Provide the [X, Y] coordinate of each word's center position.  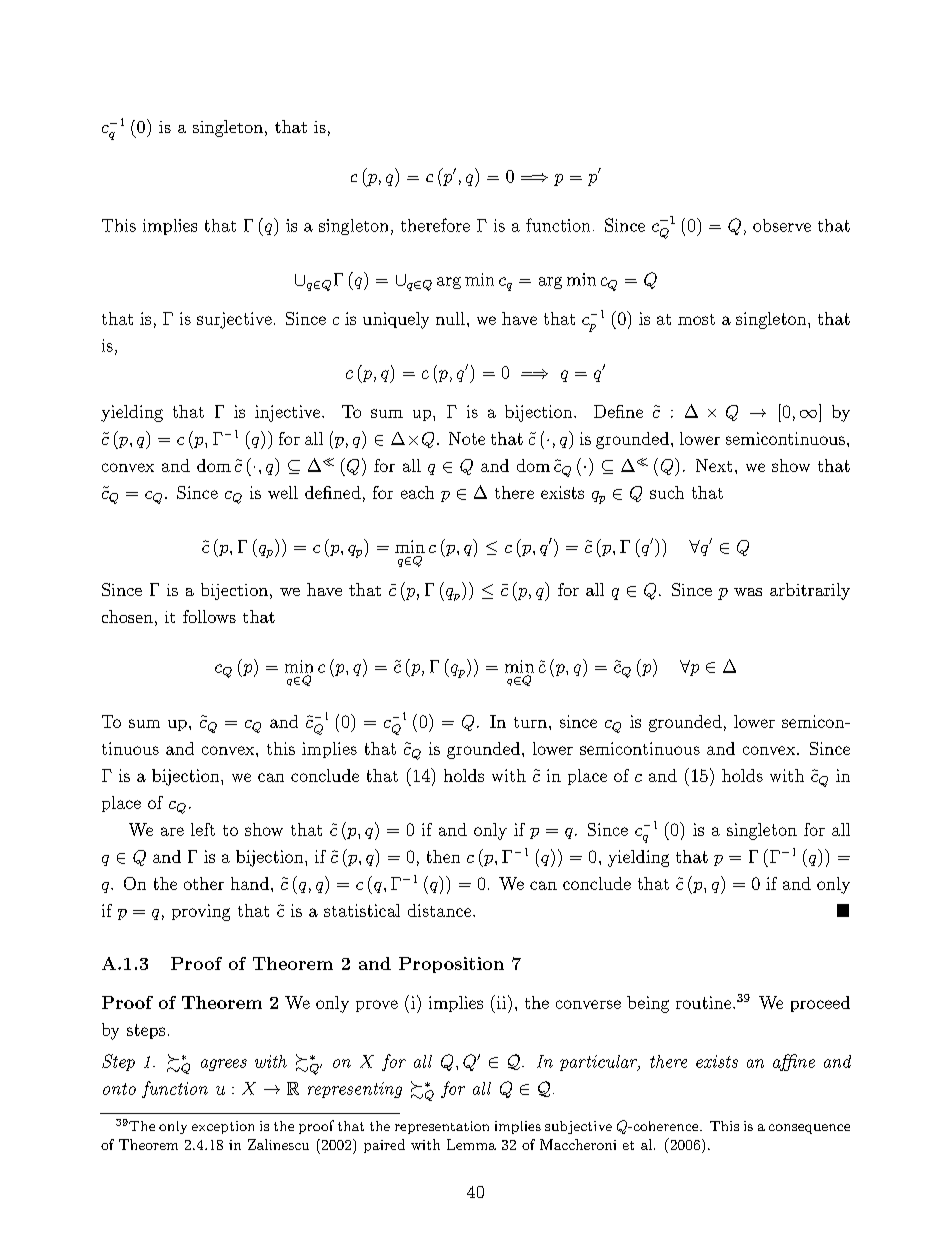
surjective [234, 320]
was [748, 592]
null [450, 318]
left [203, 829]
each [417, 492]
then [443, 856]
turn [530, 722]
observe [782, 225]
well [283, 492]
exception [223, 1127]
